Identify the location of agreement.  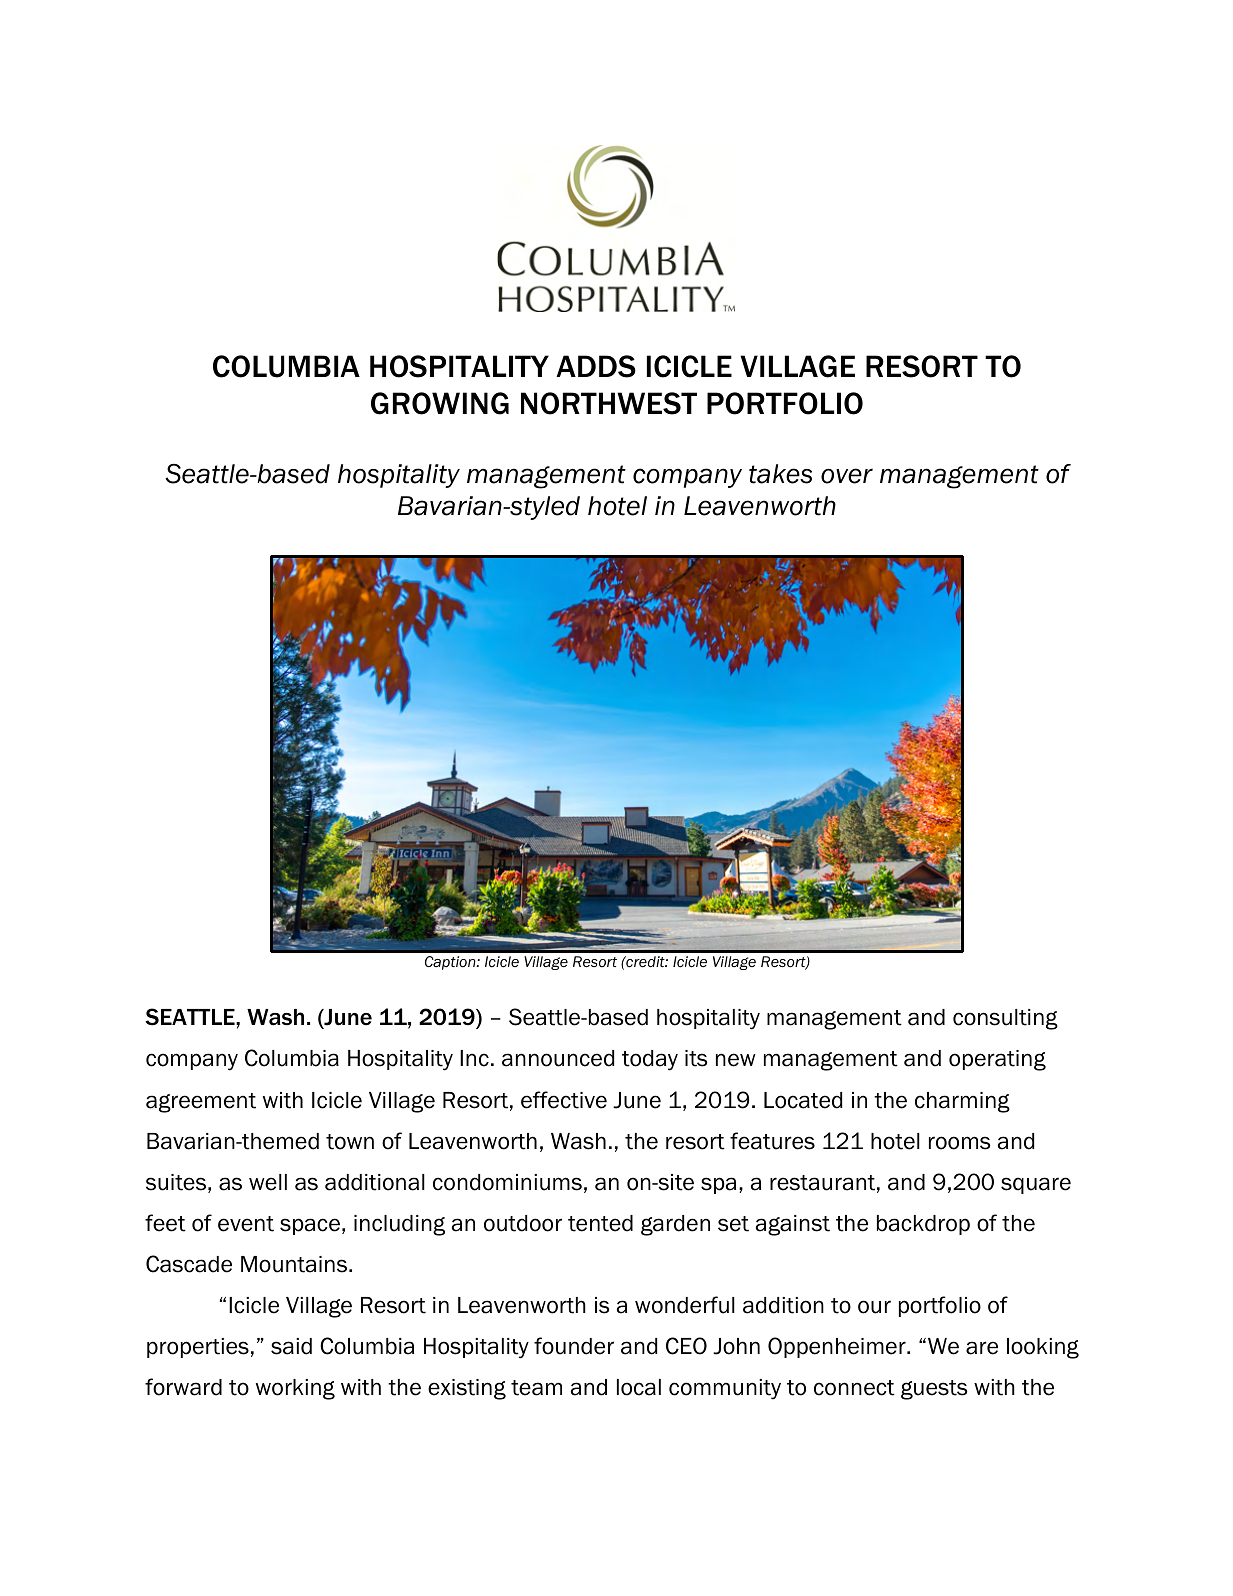
(201, 1103).
